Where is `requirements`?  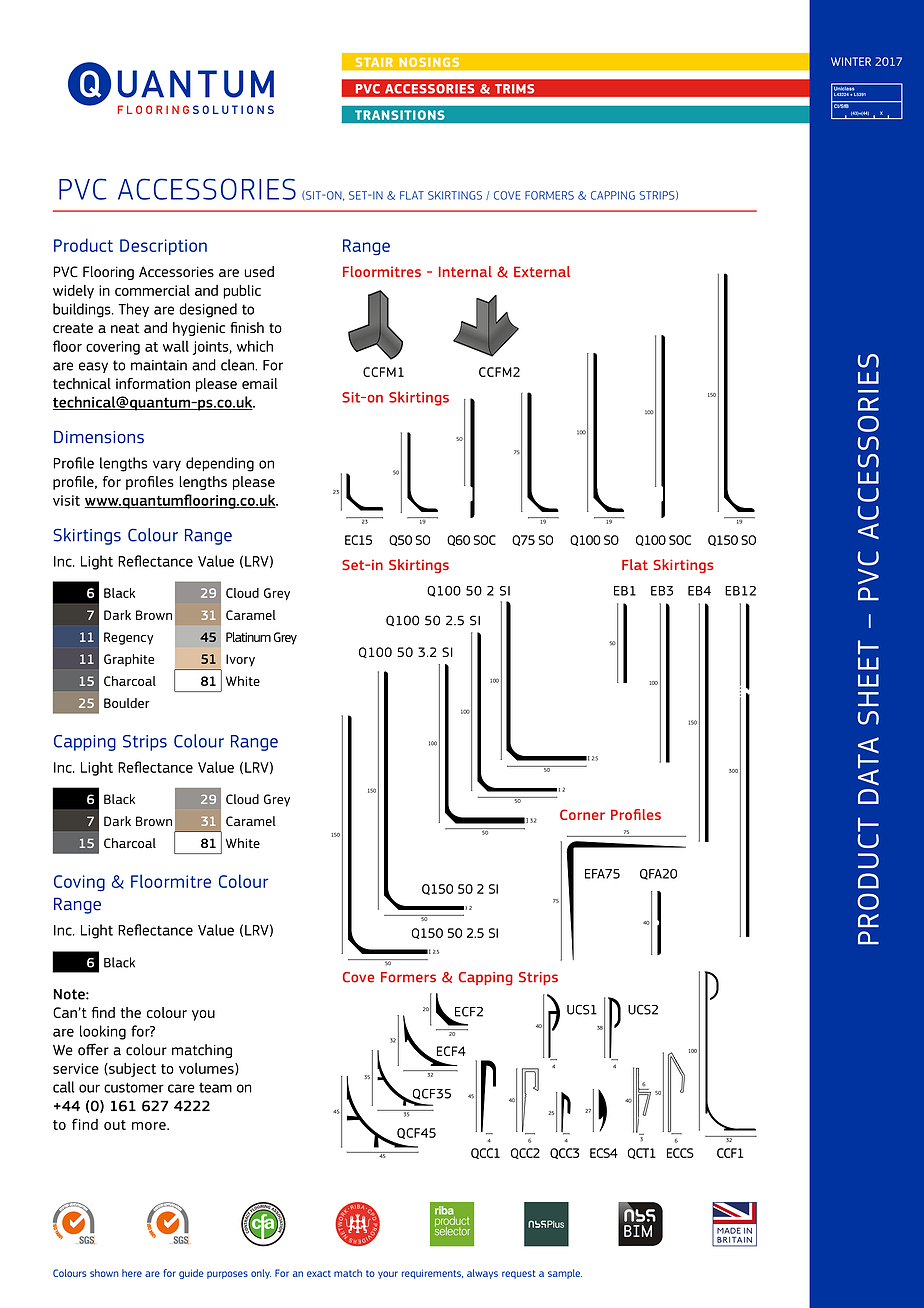 requirements is located at coordinates (432, 1274).
